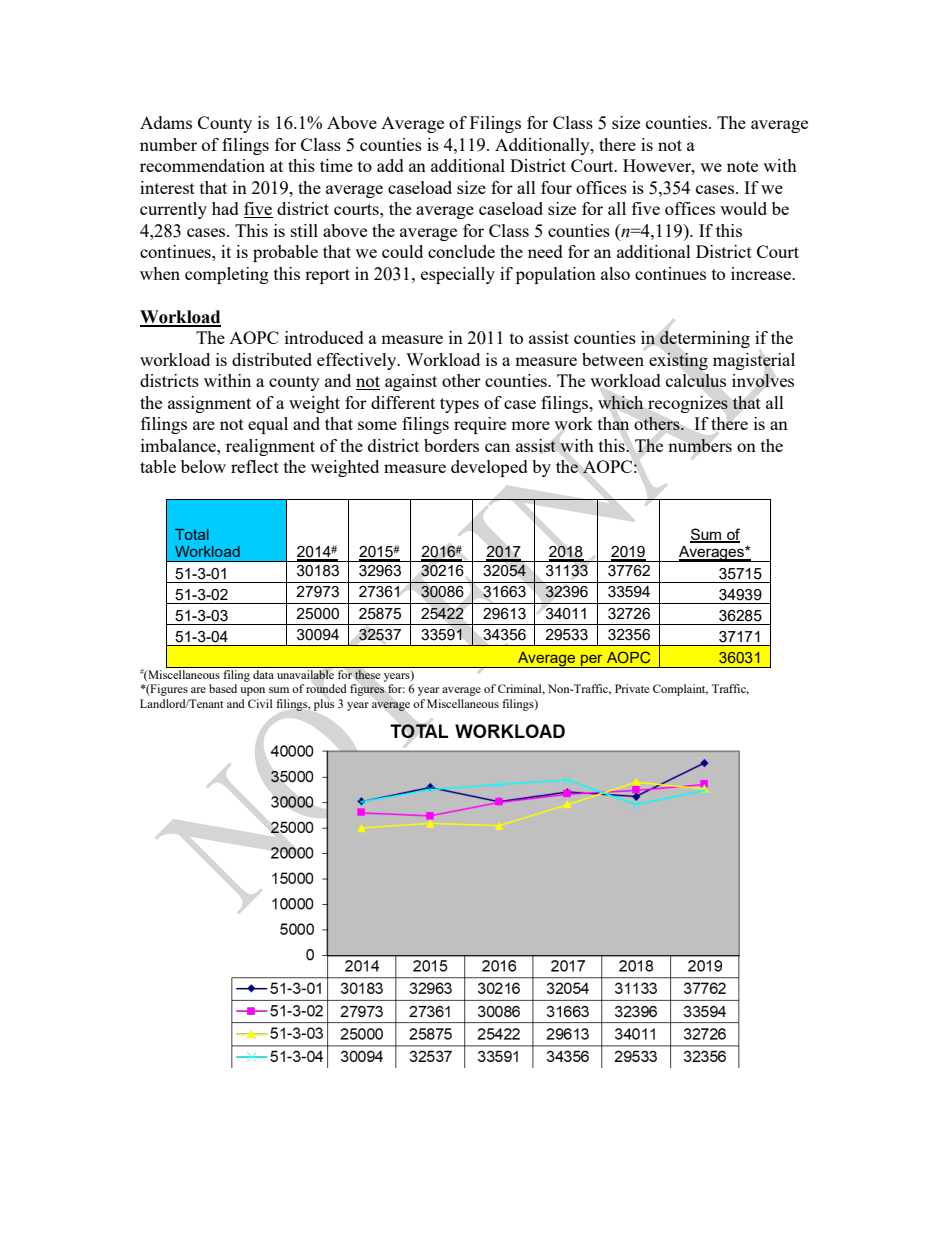 Image resolution: width=952 pixels, height=1233 pixels. Describe the element at coordinates (326, 688) in the document. I see `rounded` at that location.
